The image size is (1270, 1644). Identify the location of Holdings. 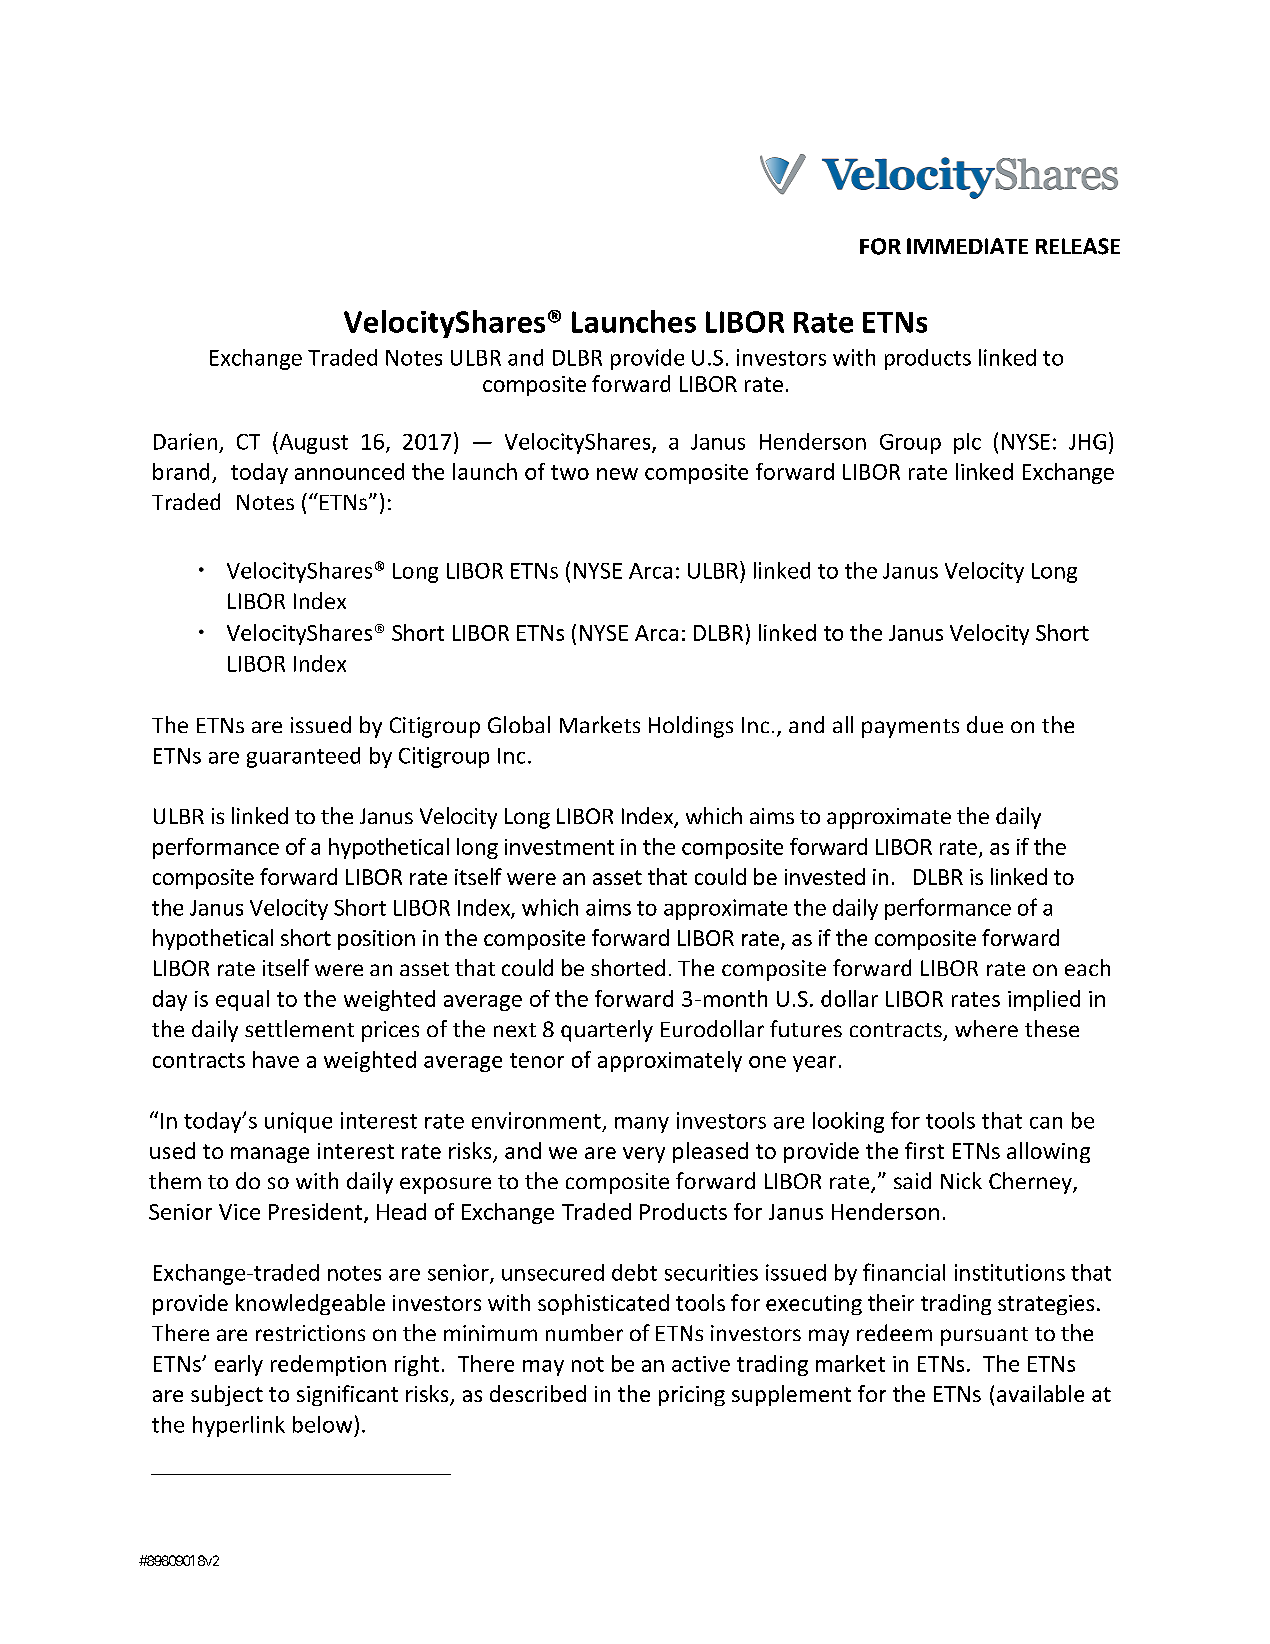
(691, 727).
